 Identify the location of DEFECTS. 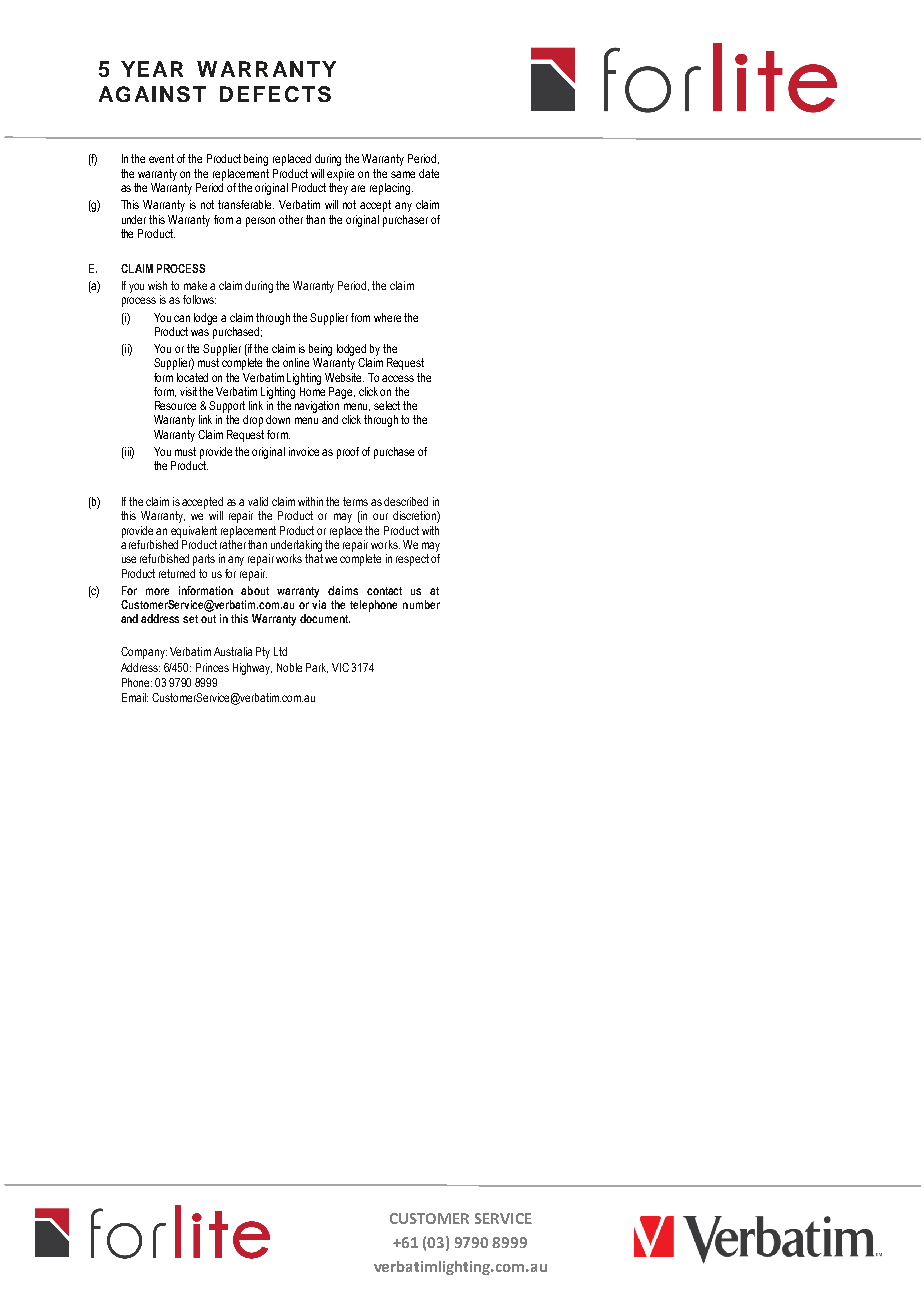
(275, 94).
